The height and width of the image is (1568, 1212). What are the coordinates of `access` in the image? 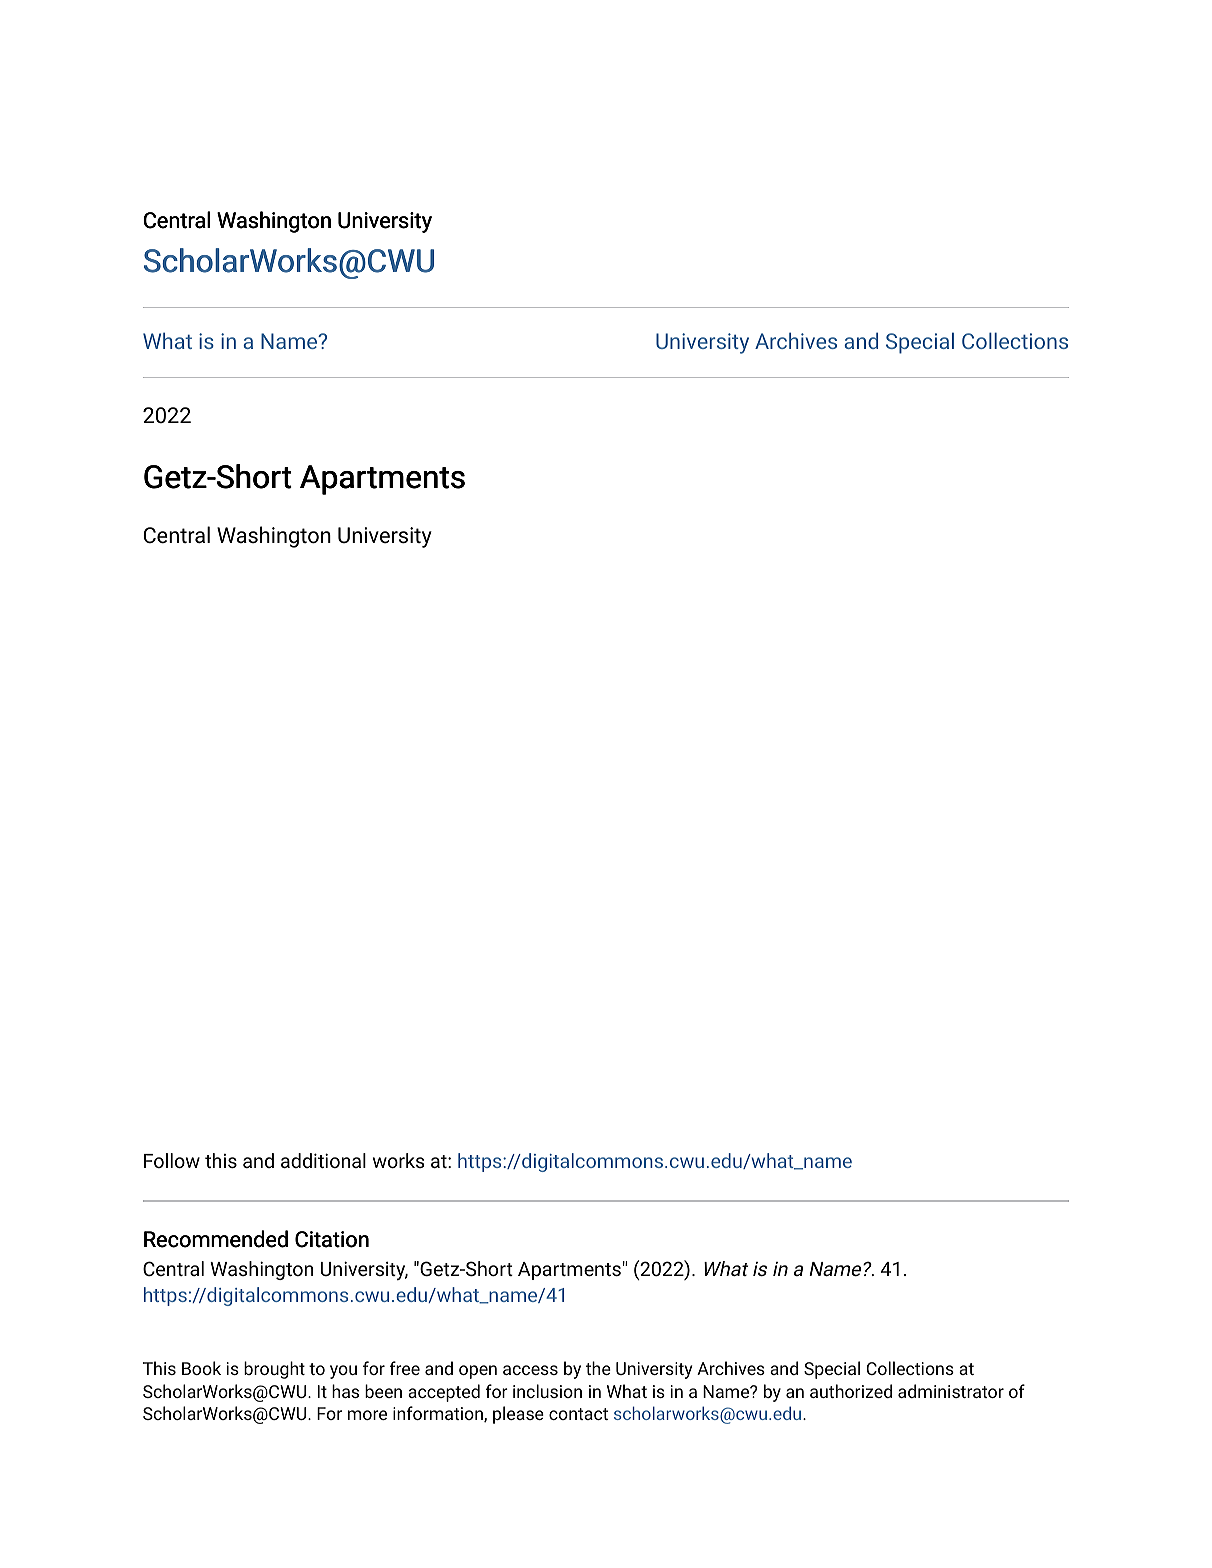 It's located at (530, 1370).
